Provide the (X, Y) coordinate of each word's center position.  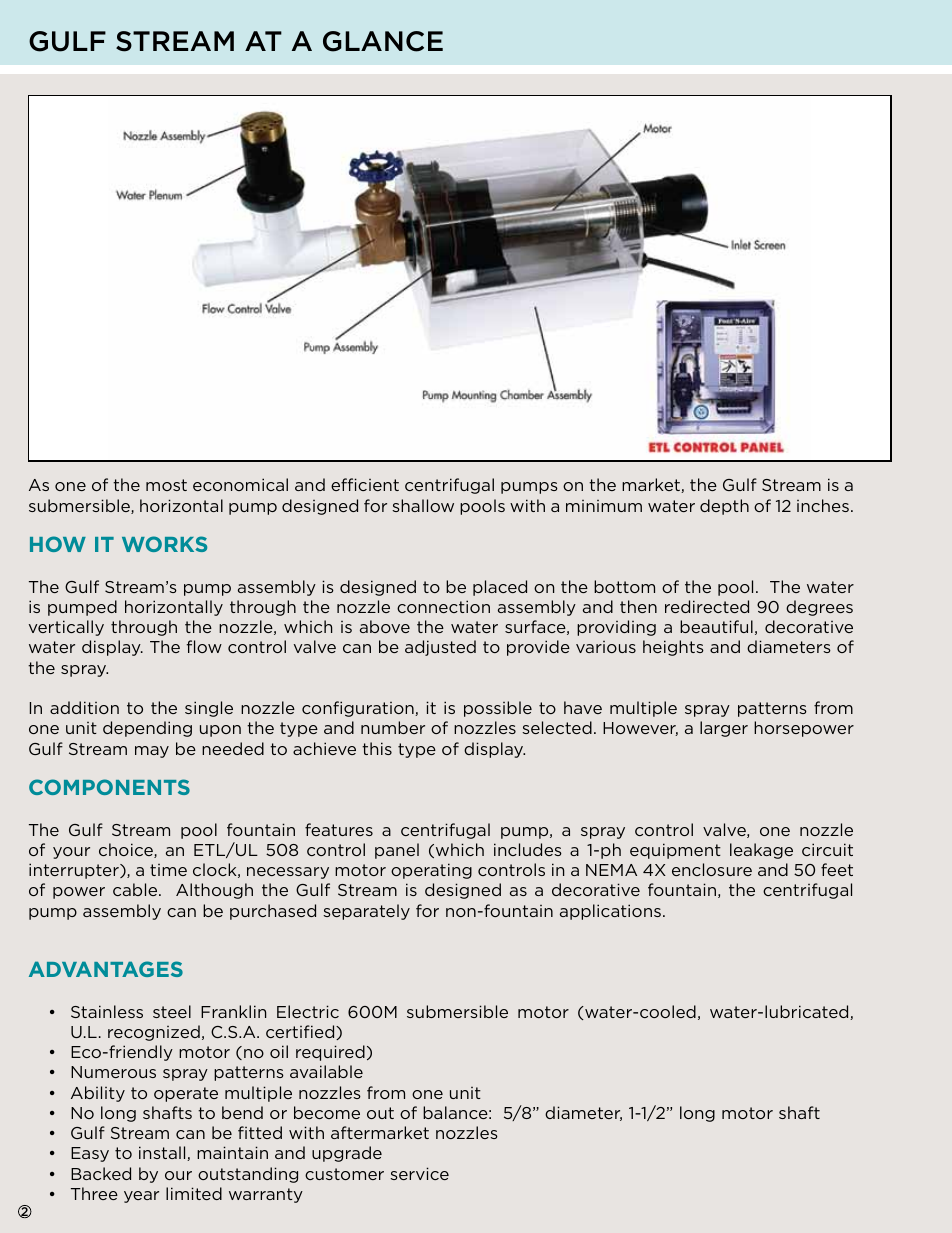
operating (431, 871)
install (163, 1153)
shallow (423, 505)
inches (823, 505)
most (166, 485)
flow (204, 646)
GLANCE (383, 41)
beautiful (716, 626)
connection (443, 606)
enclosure (712, 869)
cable (136, 889)
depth (724, 507)
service (419, 1173)
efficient (365, 484)
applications (610, 912)
